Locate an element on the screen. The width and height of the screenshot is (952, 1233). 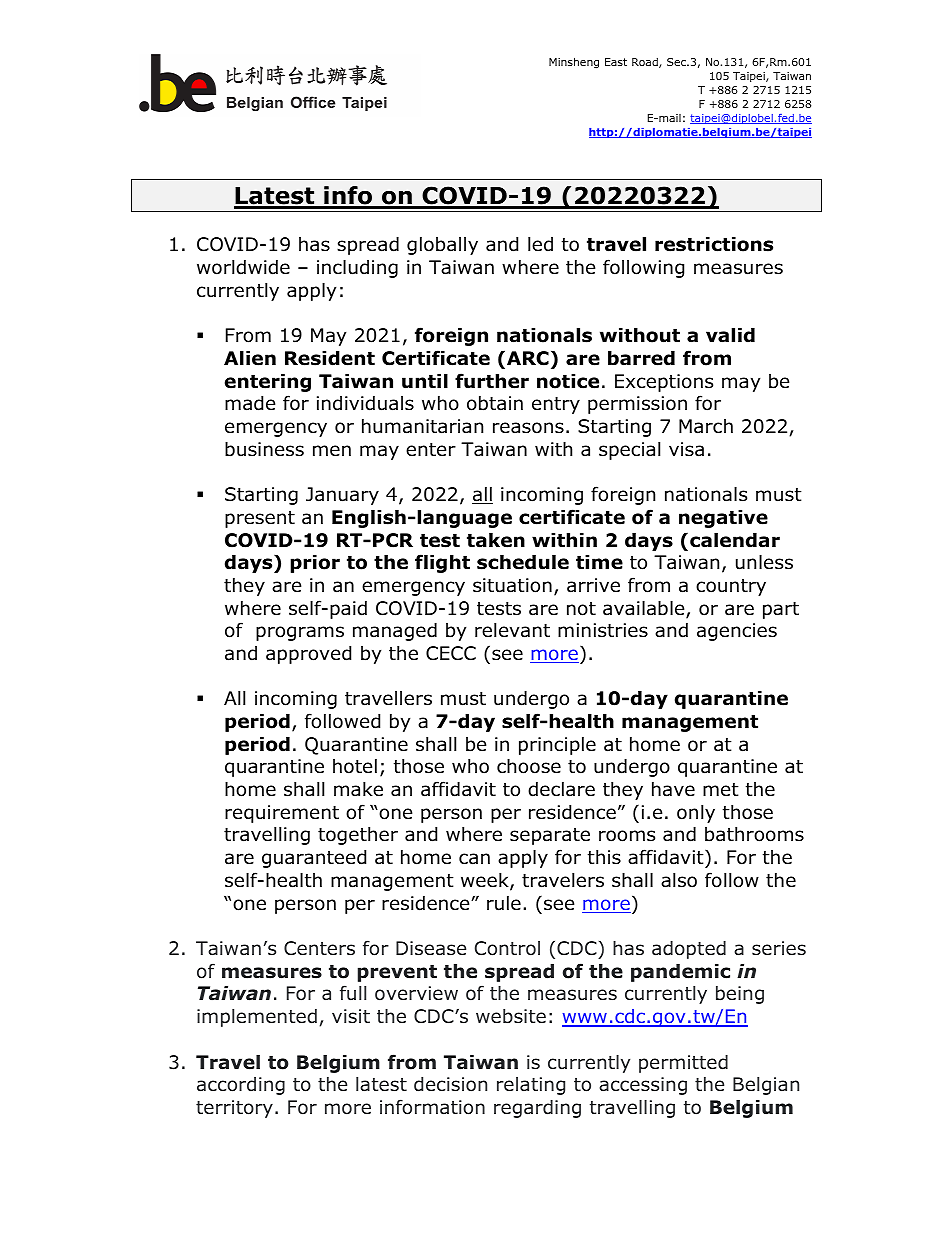
guaranteed is located at coordinates (314, 858).
